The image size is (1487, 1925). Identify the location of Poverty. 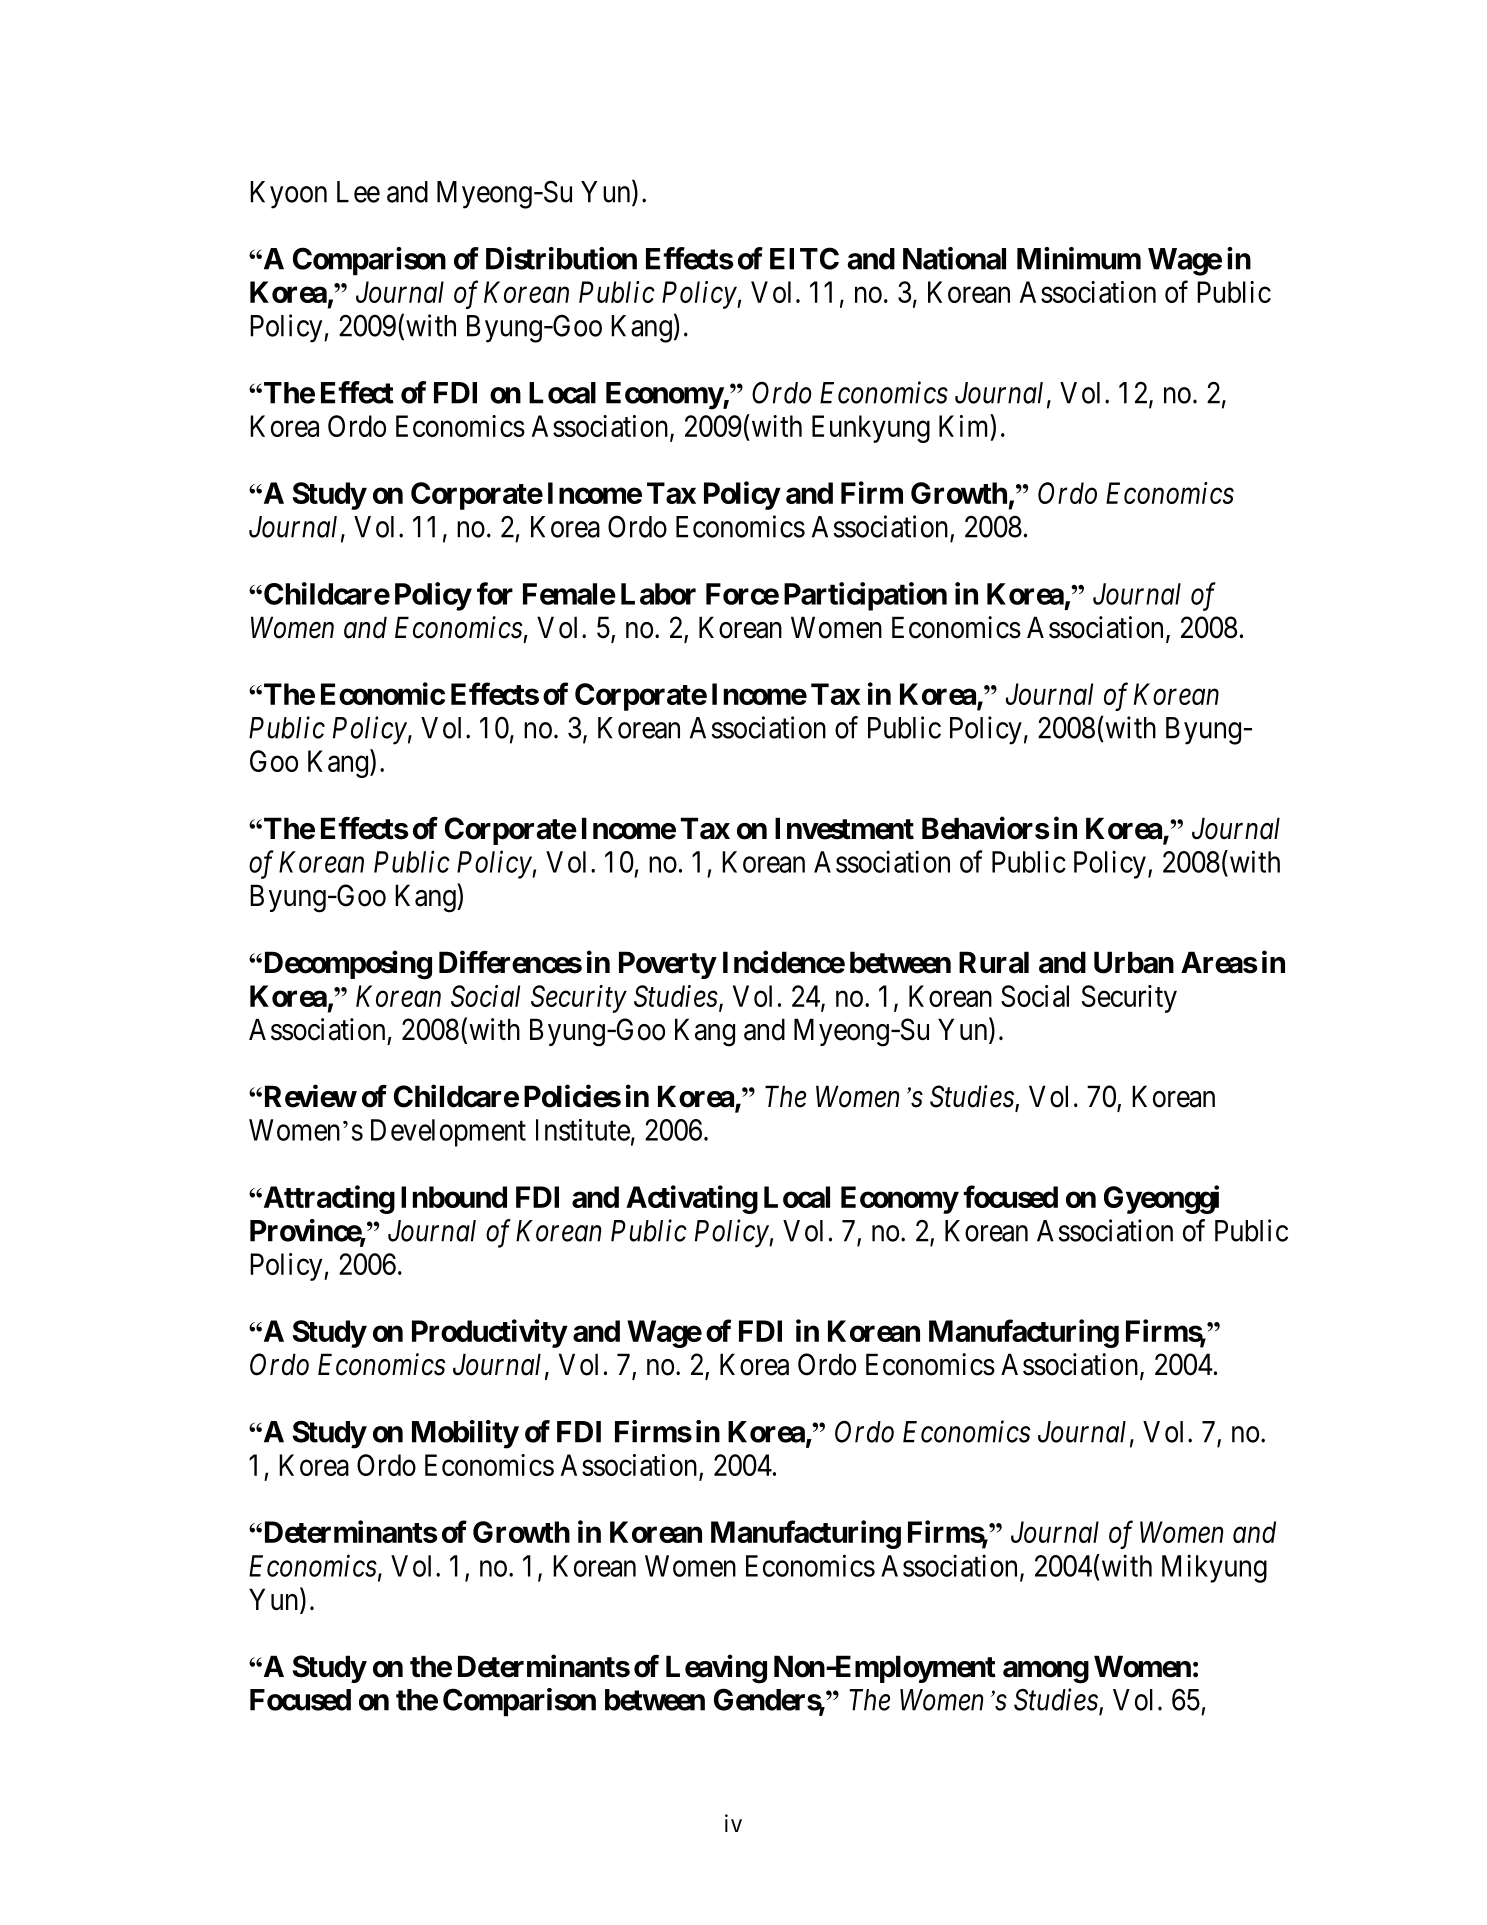
(667, 965).
